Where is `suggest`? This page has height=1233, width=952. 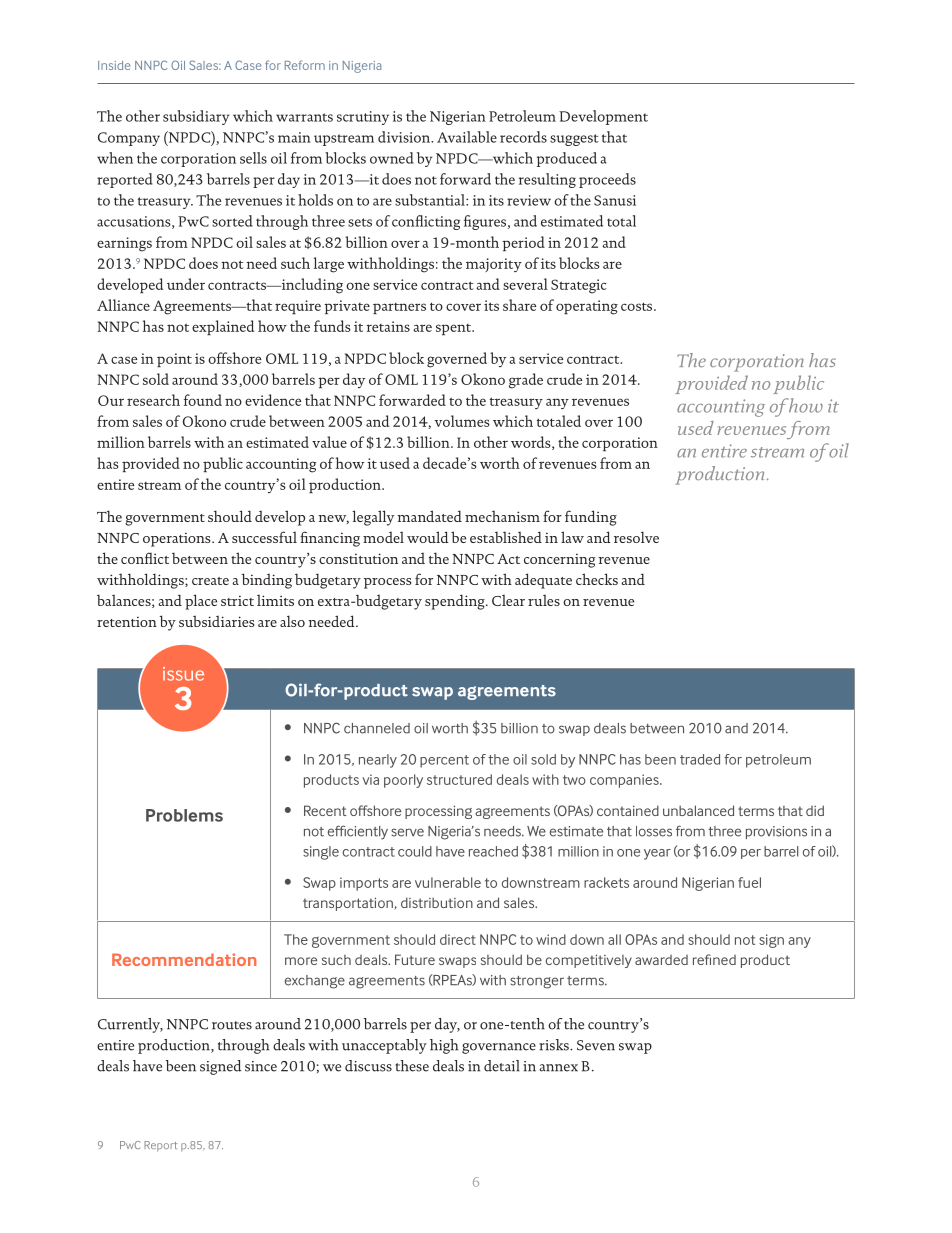 suggest is located at coordinates (574, 140).
